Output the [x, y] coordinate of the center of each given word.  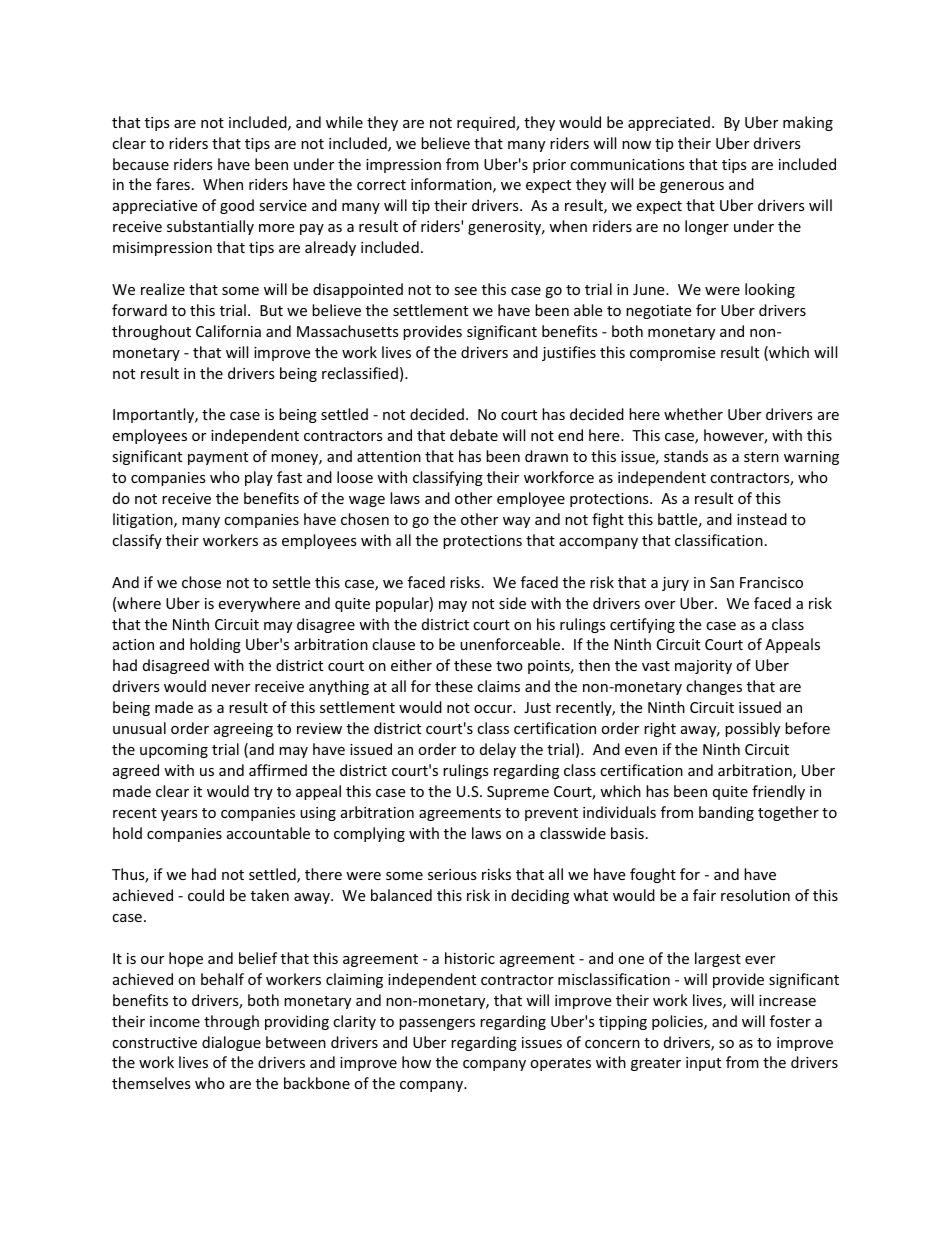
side [512, 603]
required [487, 123]
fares [173, 184]
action [133, 644]
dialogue [231, 1043]
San [722, 582]
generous [692, 187]
